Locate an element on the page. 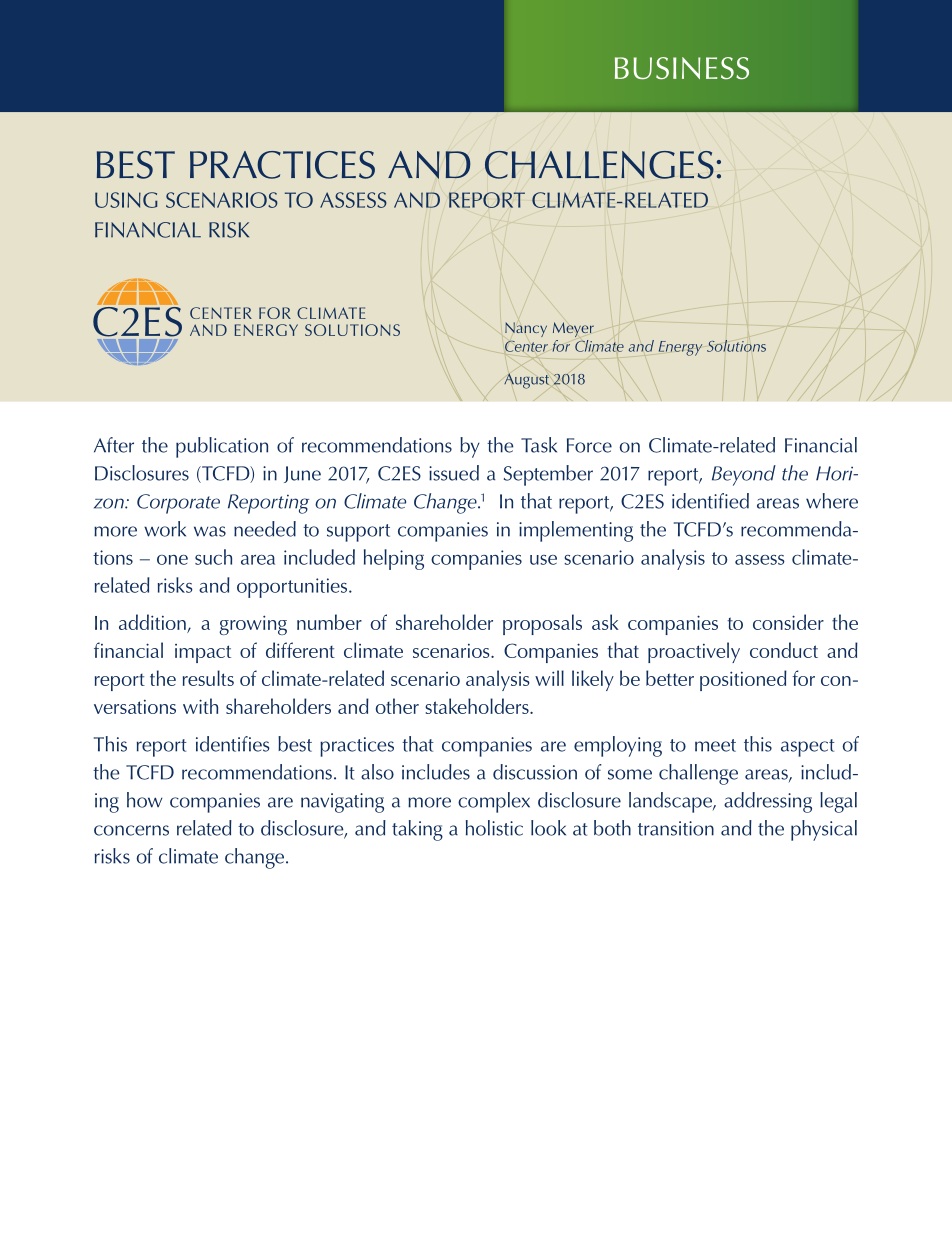  concerns is located at coordinates (131, 830).
